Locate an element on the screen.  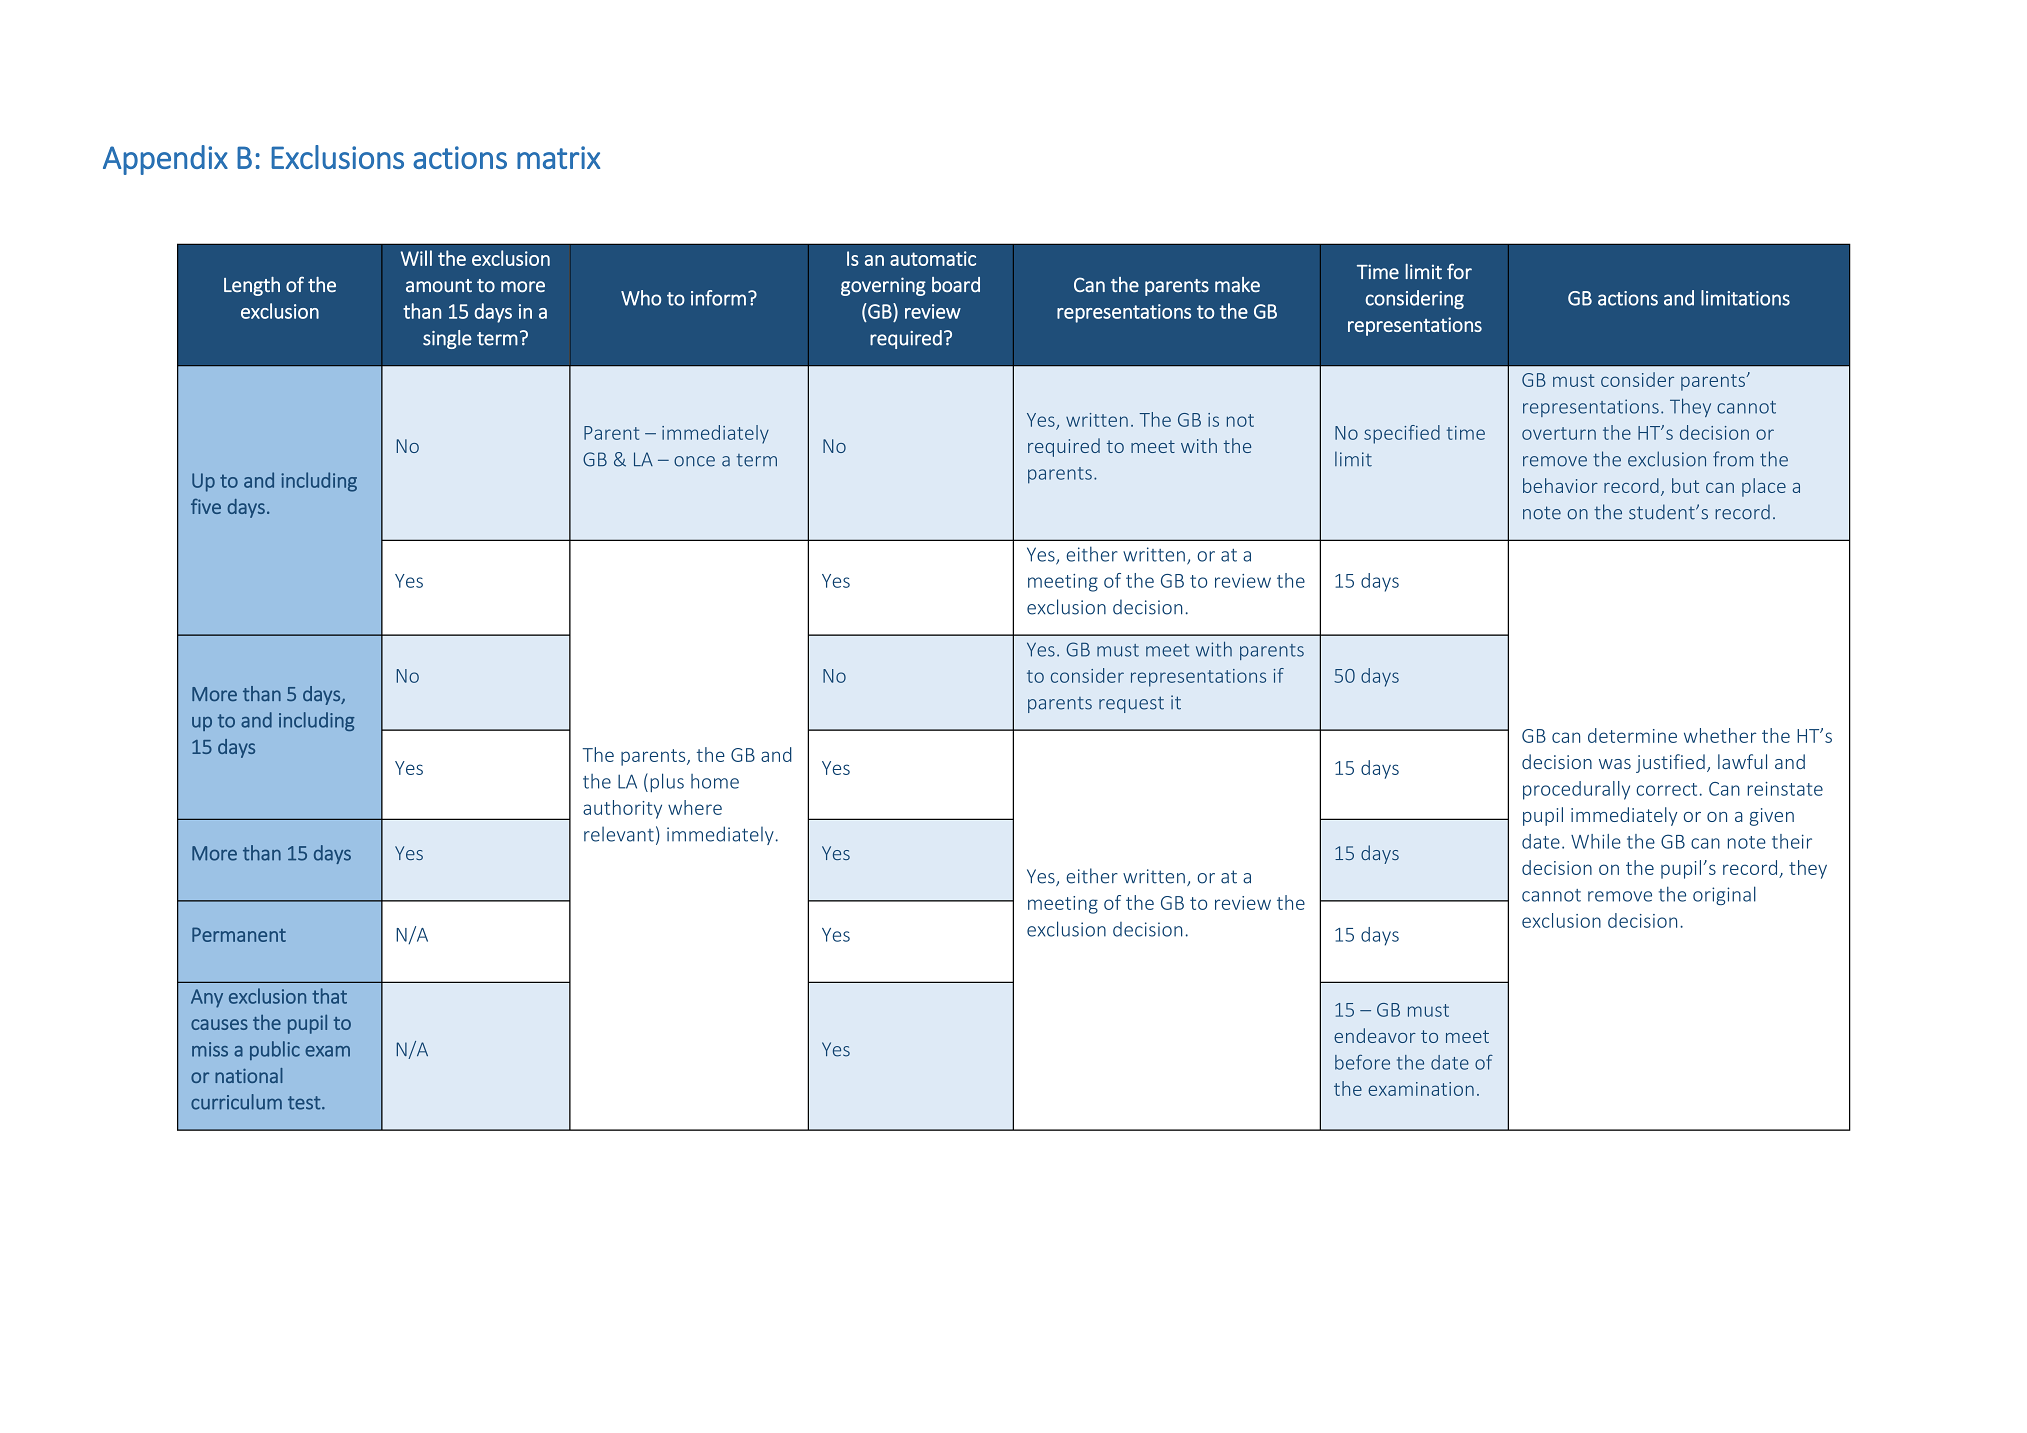
authority is located at coordinates (622, 809).
